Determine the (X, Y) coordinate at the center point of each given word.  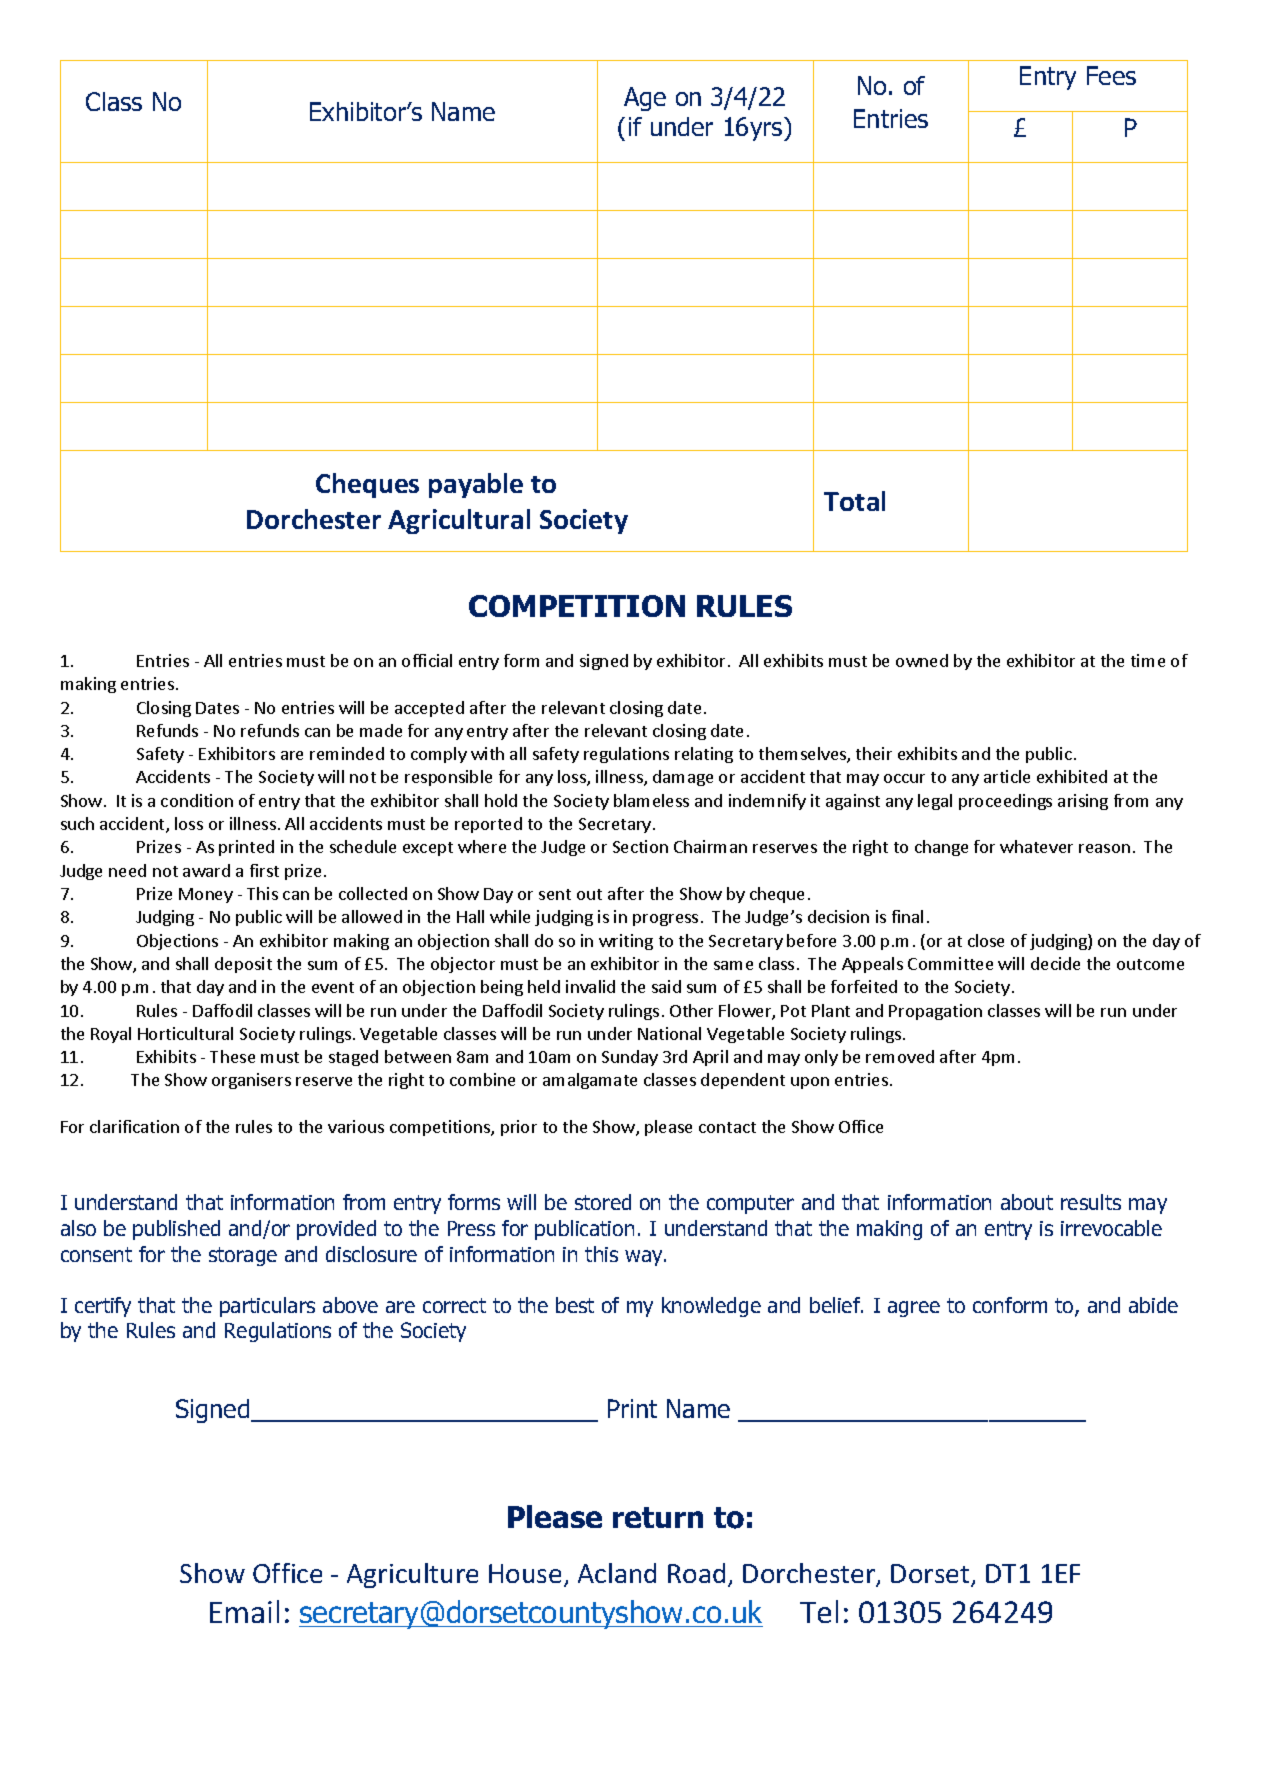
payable (476, 485)
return (658, 1517)
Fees (1111, 75)
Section (640, 846)
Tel (819, 1611)
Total (854, 501)
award (206, 870)
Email (244, 1611)
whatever (1036, 846)
